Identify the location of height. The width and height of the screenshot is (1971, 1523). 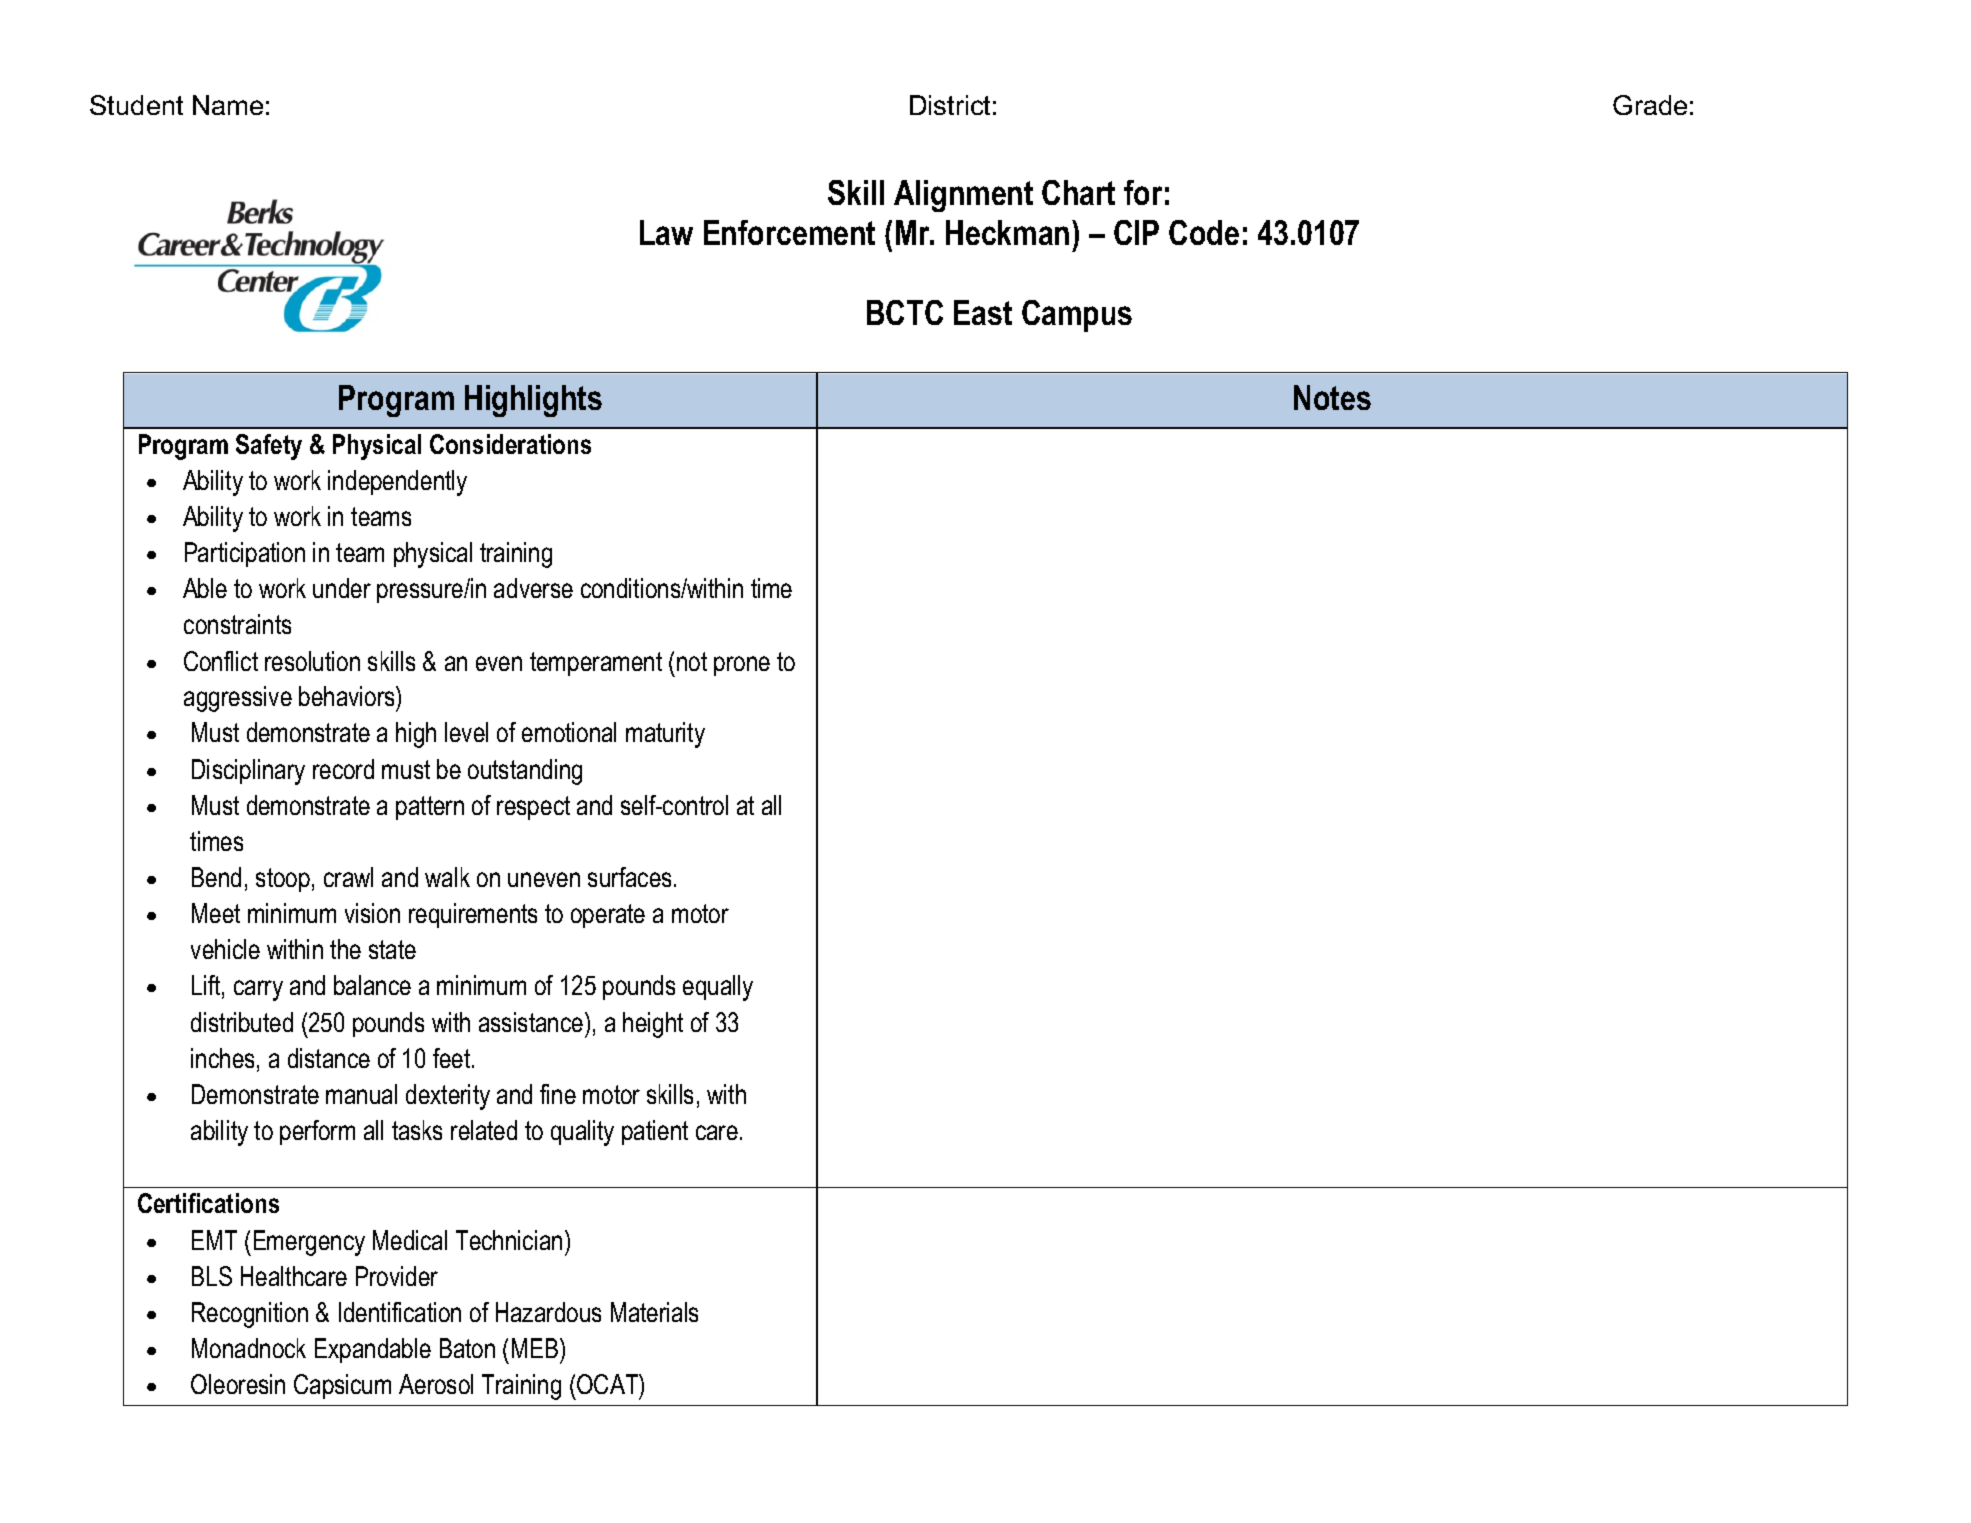
(653, 1025).
